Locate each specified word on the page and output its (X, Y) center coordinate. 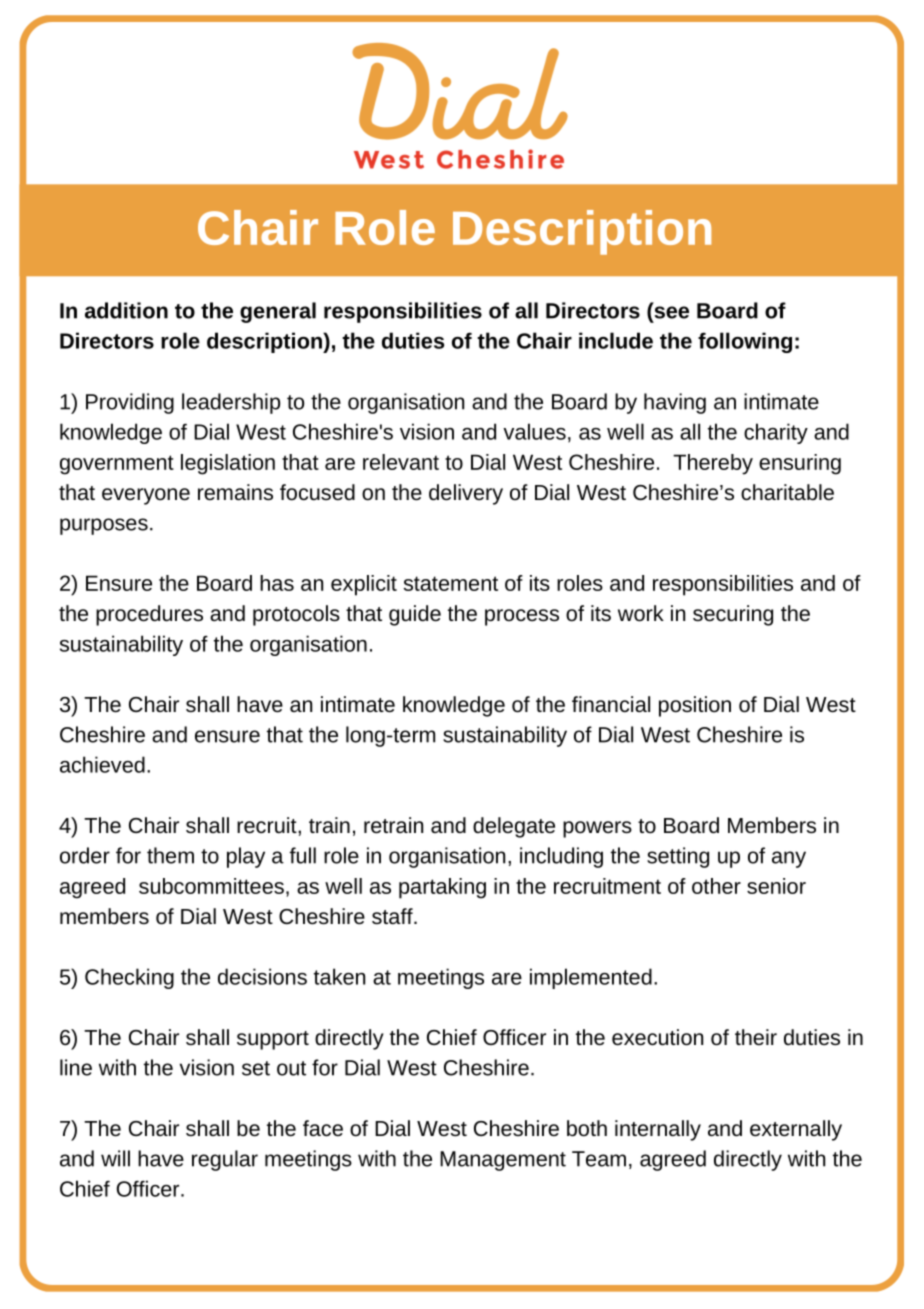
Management (503, 1161)
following (745, 342)
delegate (514, 827)
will (115, 1158)
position (695, 706)
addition (126, 310)
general (278, 312)
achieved (102, 764)
